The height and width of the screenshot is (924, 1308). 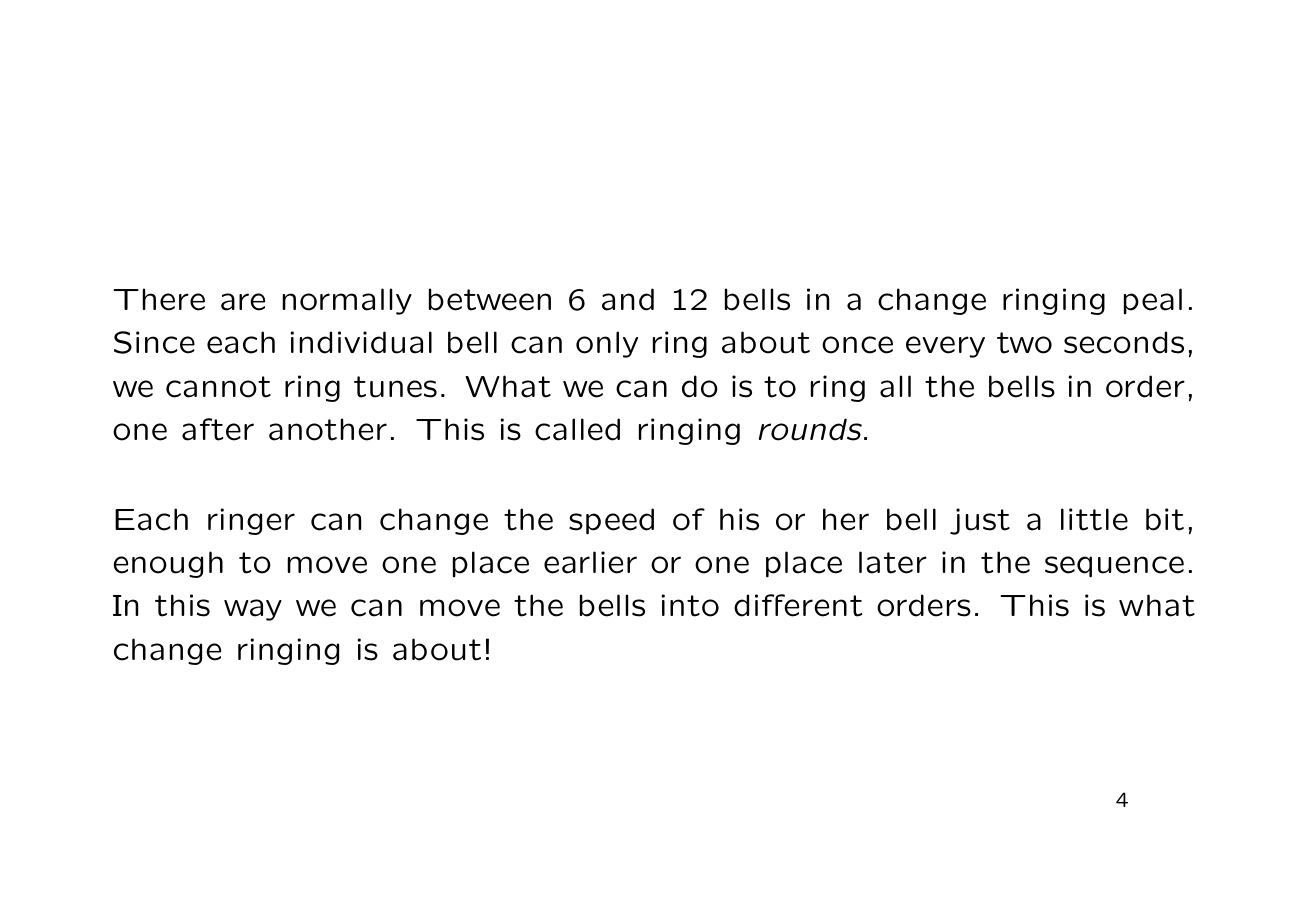 I want to click on another, so click(x=328, y=429).
